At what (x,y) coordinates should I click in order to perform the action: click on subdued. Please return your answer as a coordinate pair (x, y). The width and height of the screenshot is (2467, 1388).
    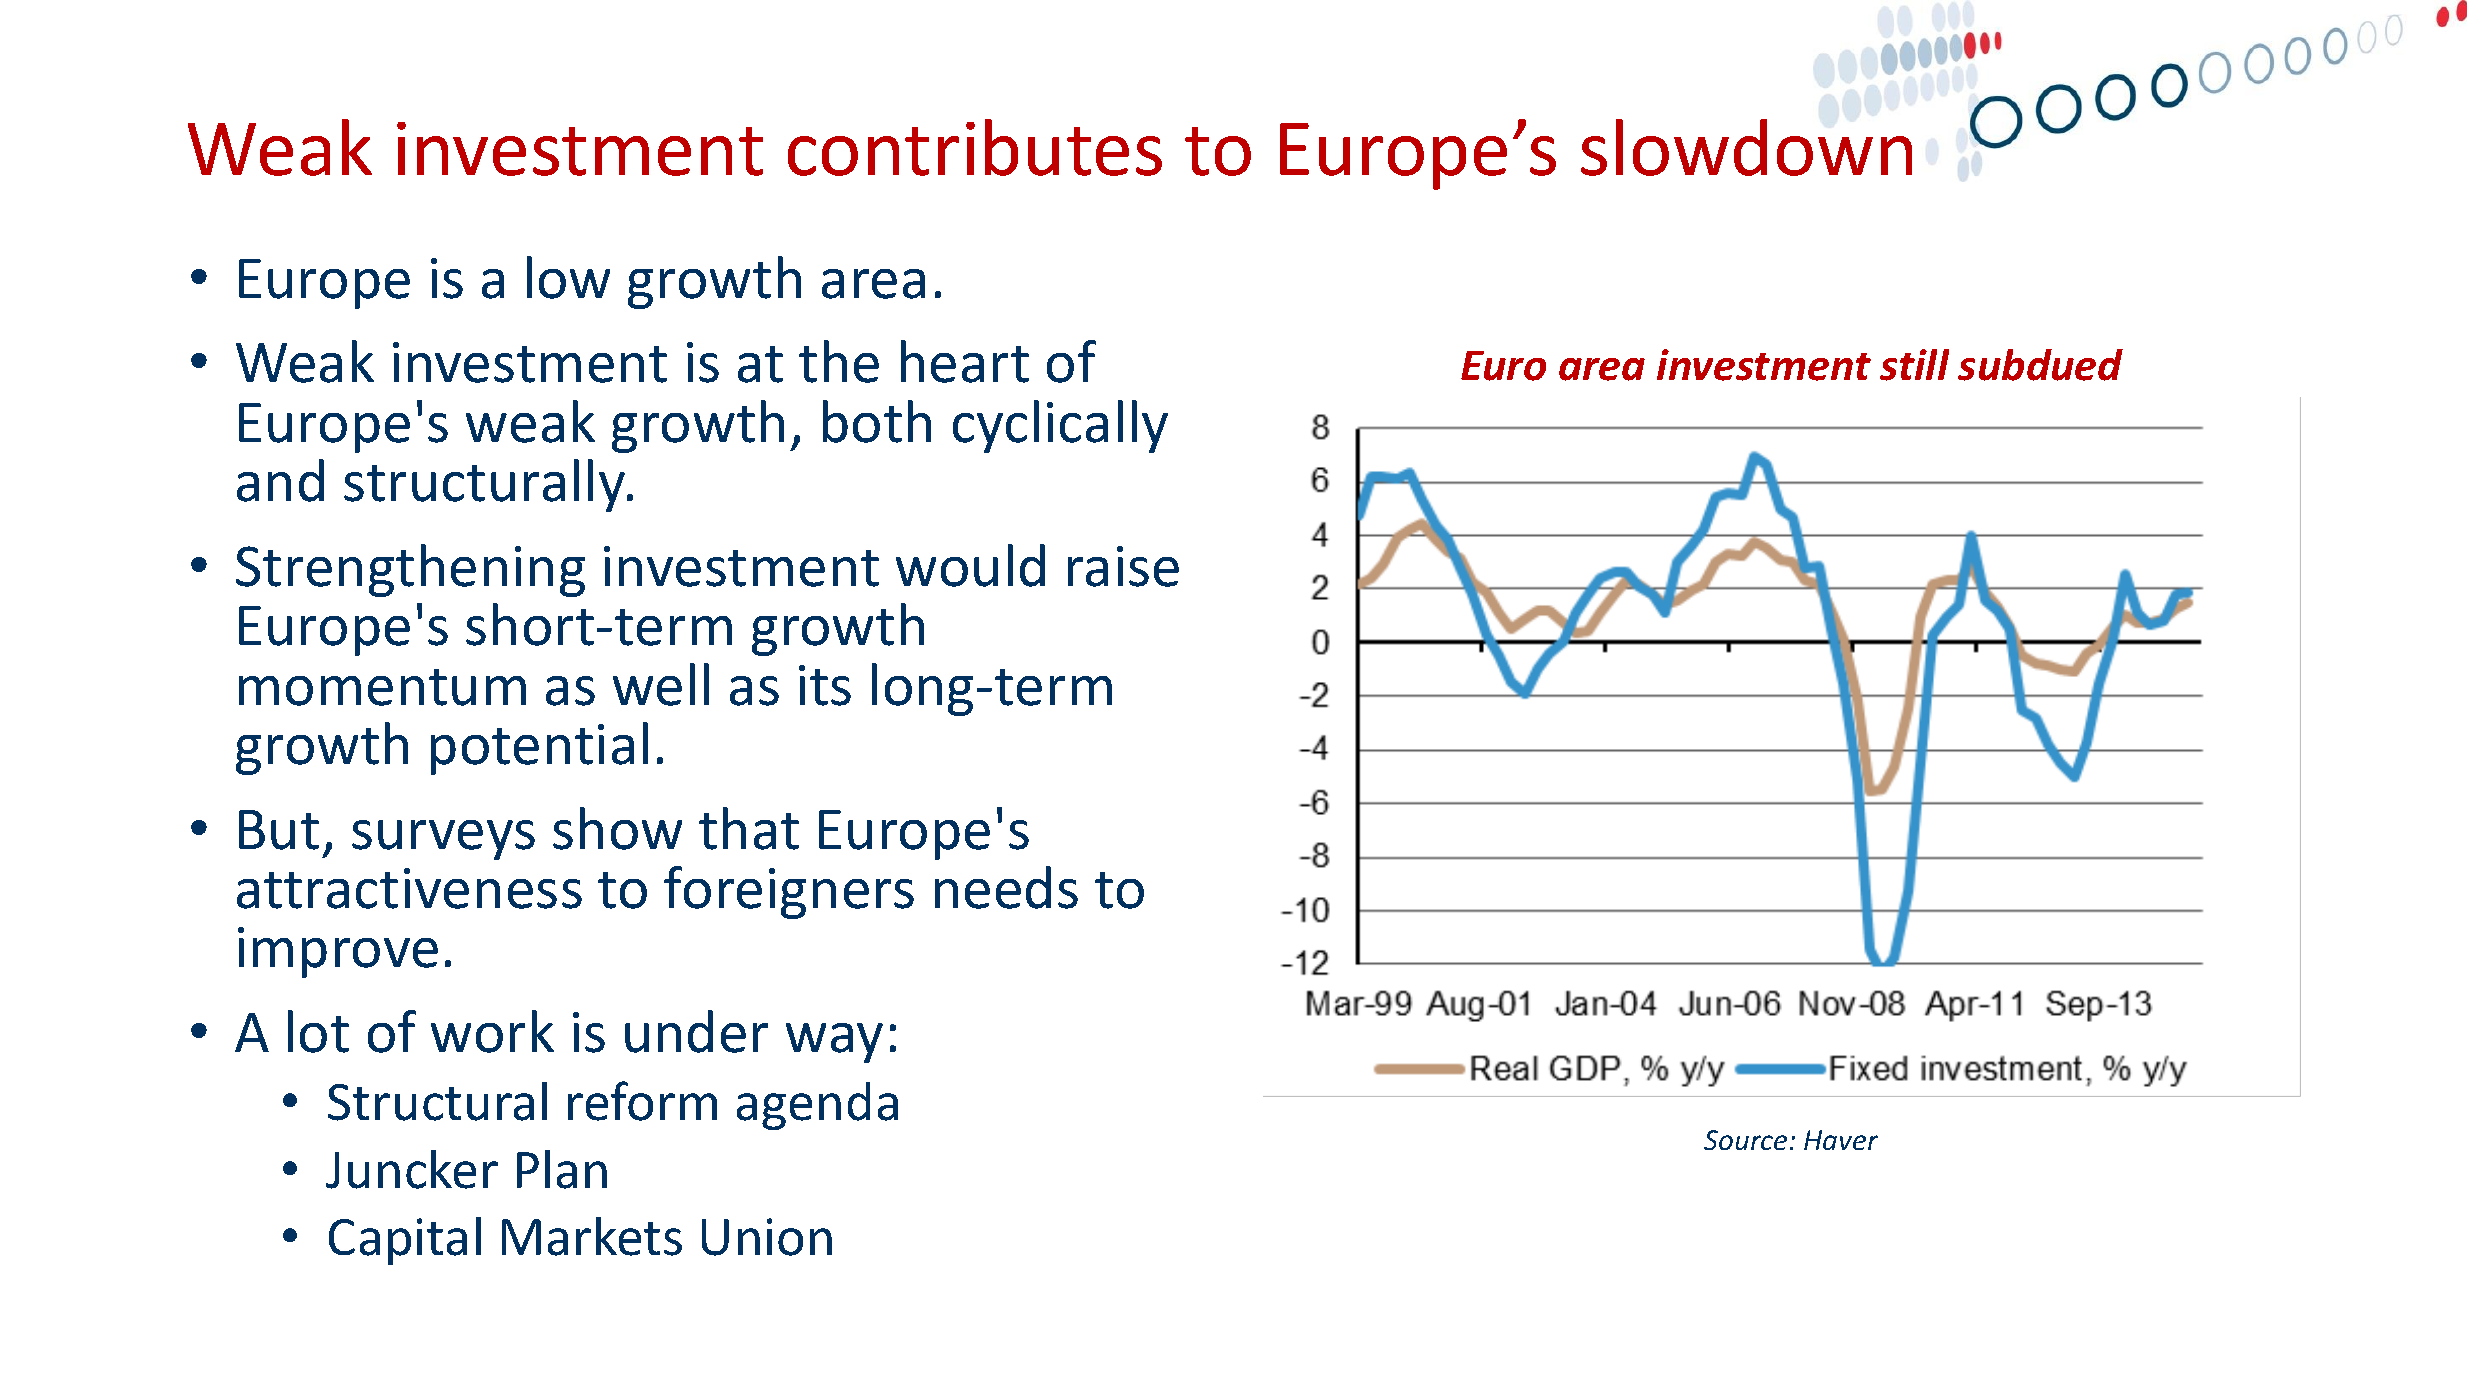
    Looking at the image, I should click on (2040, 365).
